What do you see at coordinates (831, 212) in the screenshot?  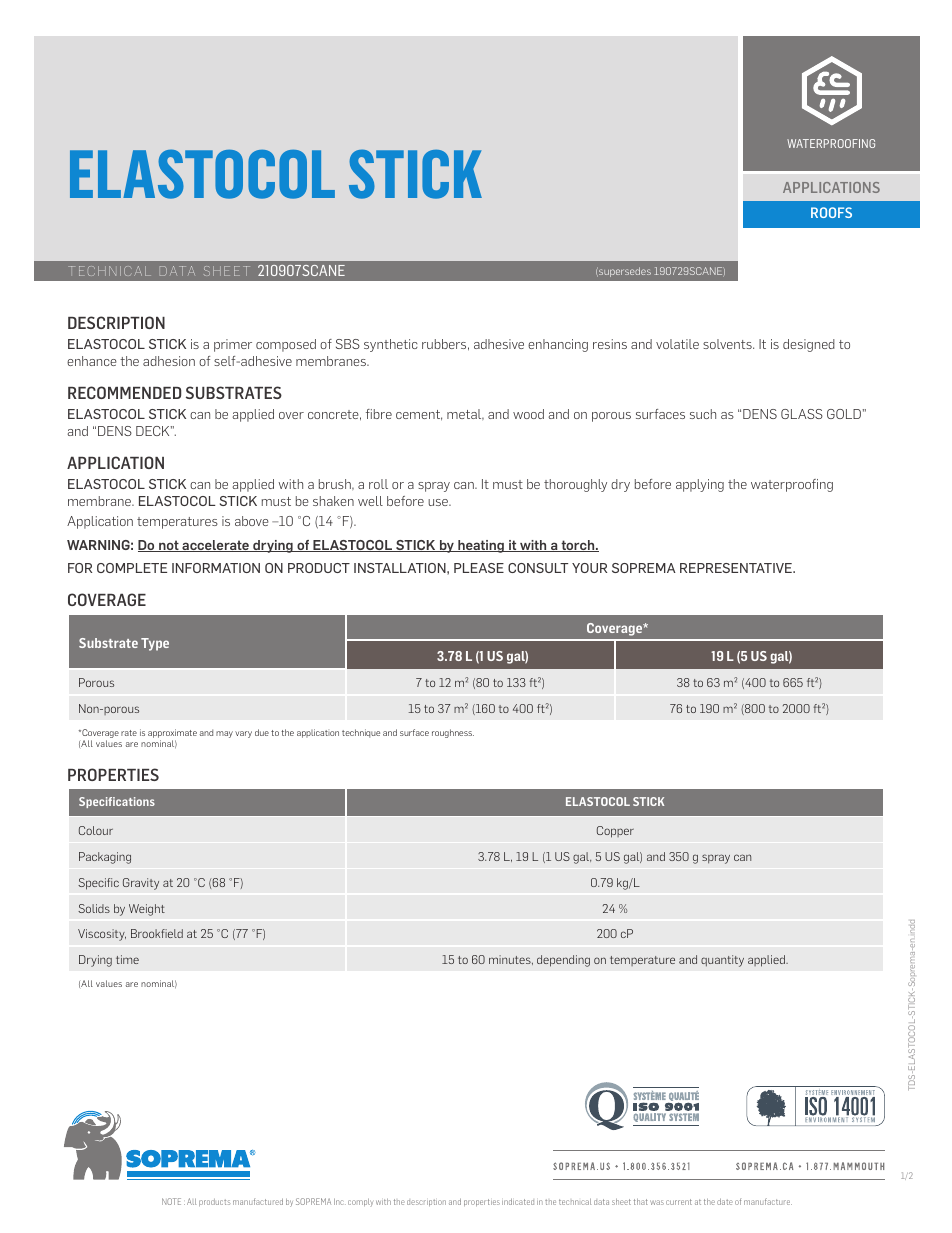 I see `ROOFS` at bounding box center [831, 212].
